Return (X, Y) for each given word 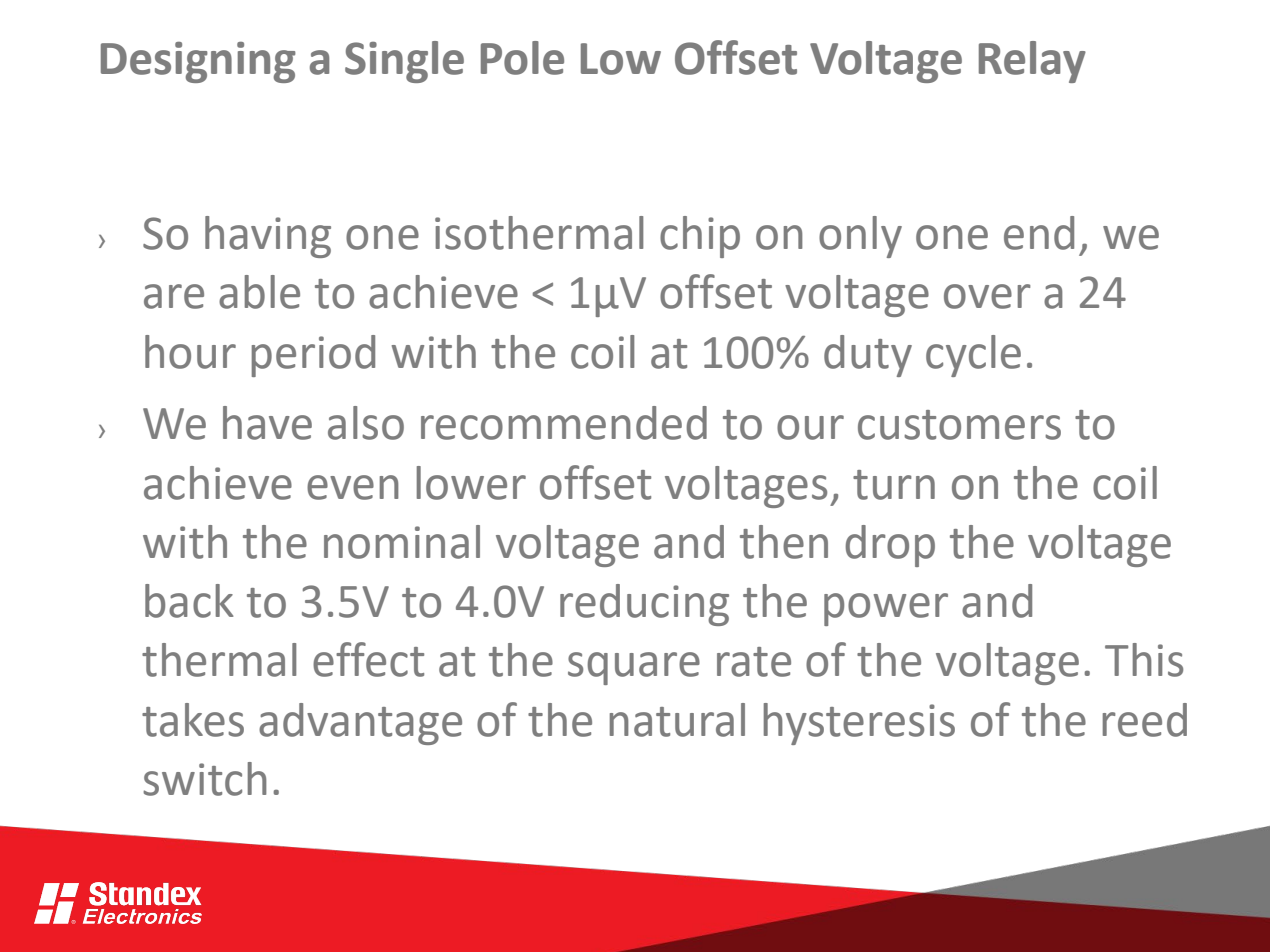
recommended (564, 423)
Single (404, 62)
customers (959, 425)
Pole (522, 58)
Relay (1032, 62)
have (267, 423)
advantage (360, 724)
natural (677, 720)
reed (1145, 720)
